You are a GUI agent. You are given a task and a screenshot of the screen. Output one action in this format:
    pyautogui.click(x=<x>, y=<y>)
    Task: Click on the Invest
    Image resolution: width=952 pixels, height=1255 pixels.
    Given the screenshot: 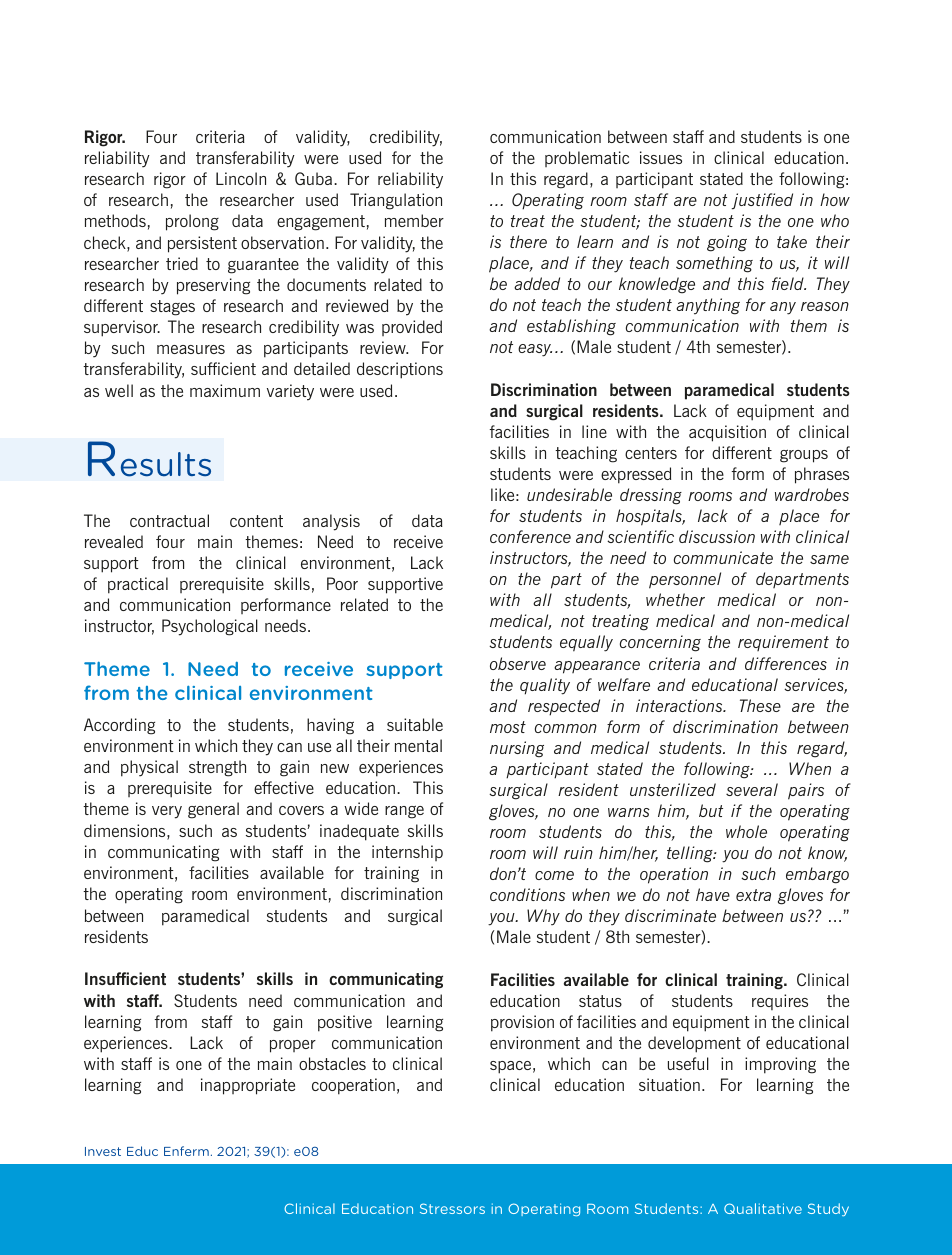 What is the action you would take?
    pyautogui.click(x=103, y=1151)
